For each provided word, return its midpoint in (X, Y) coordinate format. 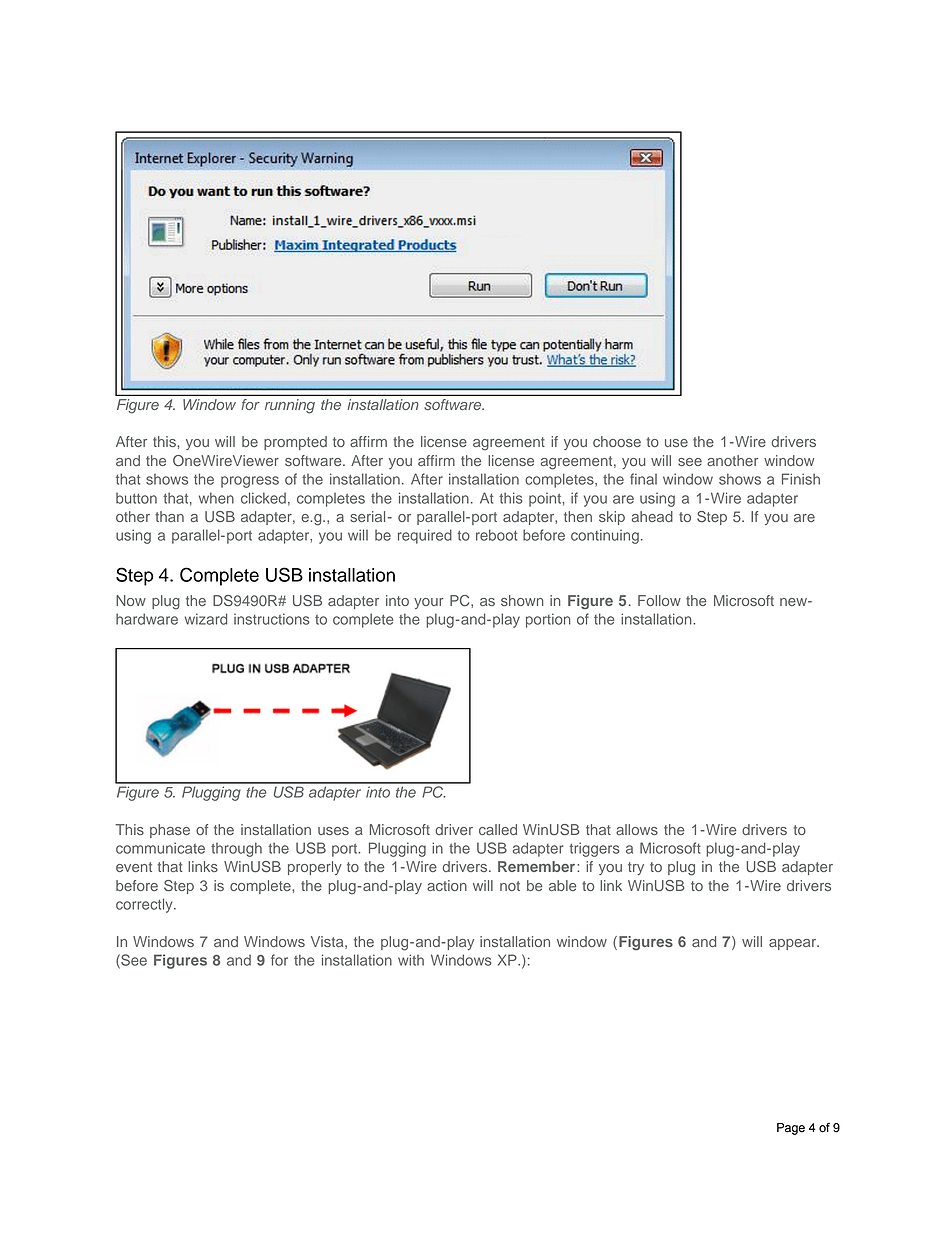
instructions (272, 619)
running (290, 406)
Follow (659, 600)
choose (617, 441)
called (498, 829)
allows (637, 829)
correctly (145, 905)
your (429, 603)
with (411, 960)
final (643, 479)
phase (170, 831)
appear (794, 944)
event (134, 867)
